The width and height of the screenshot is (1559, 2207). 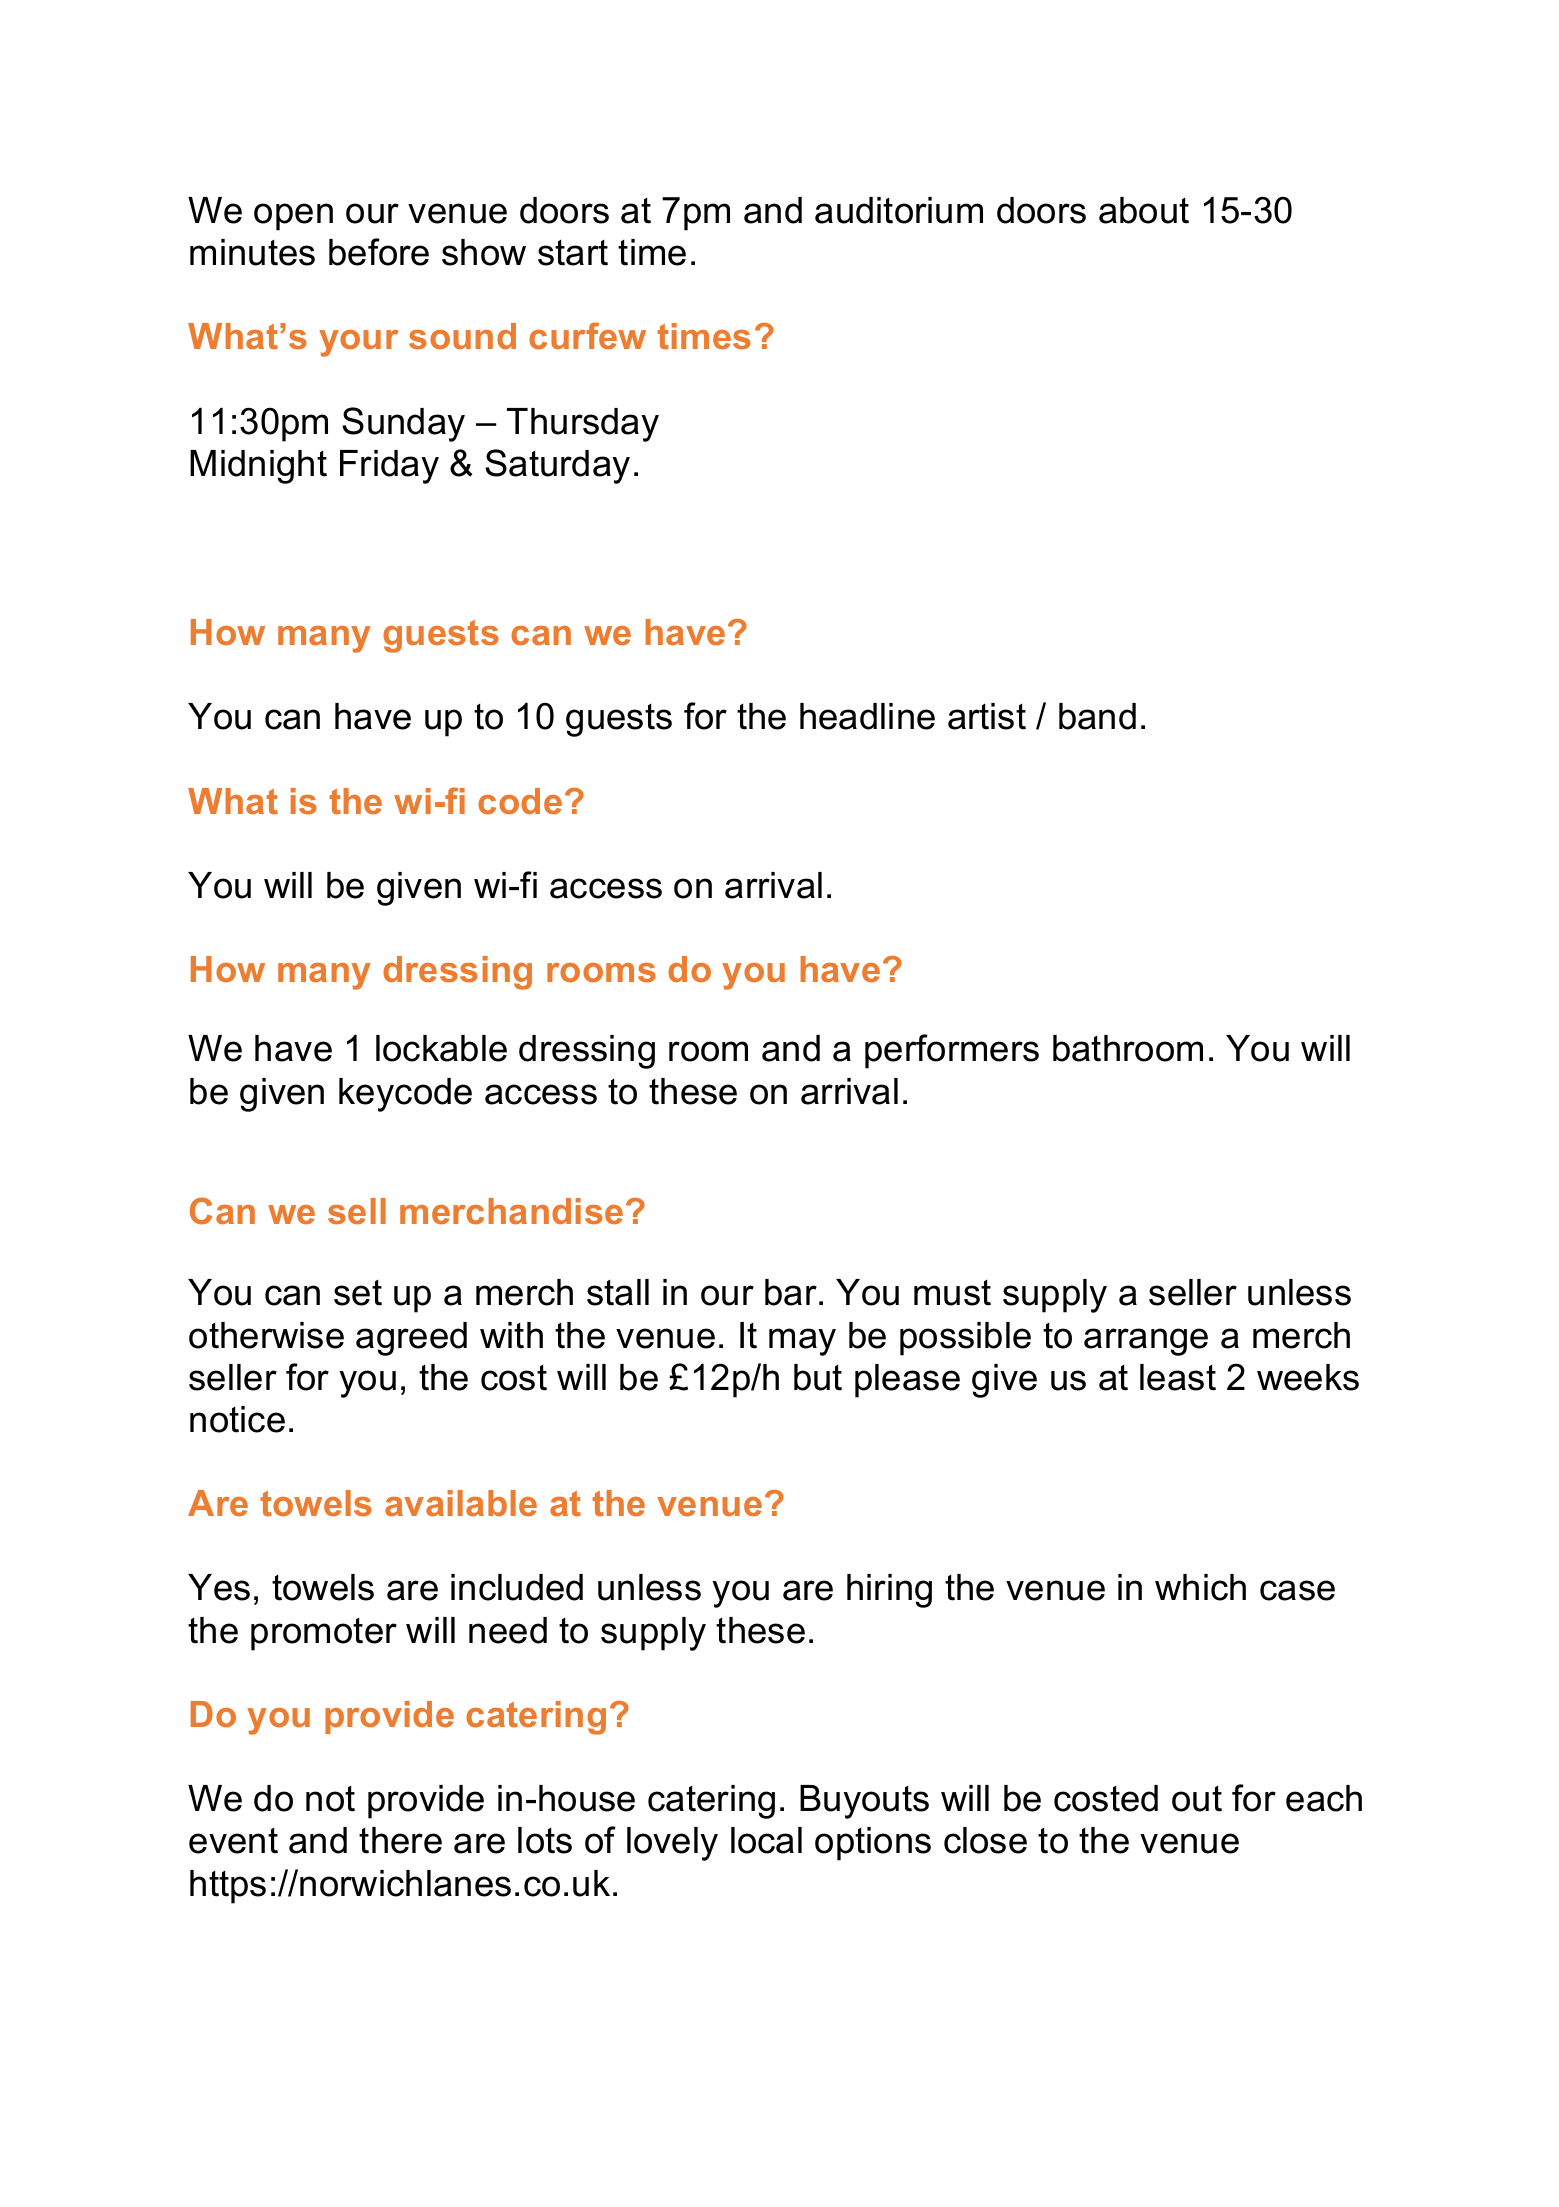 I want to click on before, so click(x=379, y=252).
